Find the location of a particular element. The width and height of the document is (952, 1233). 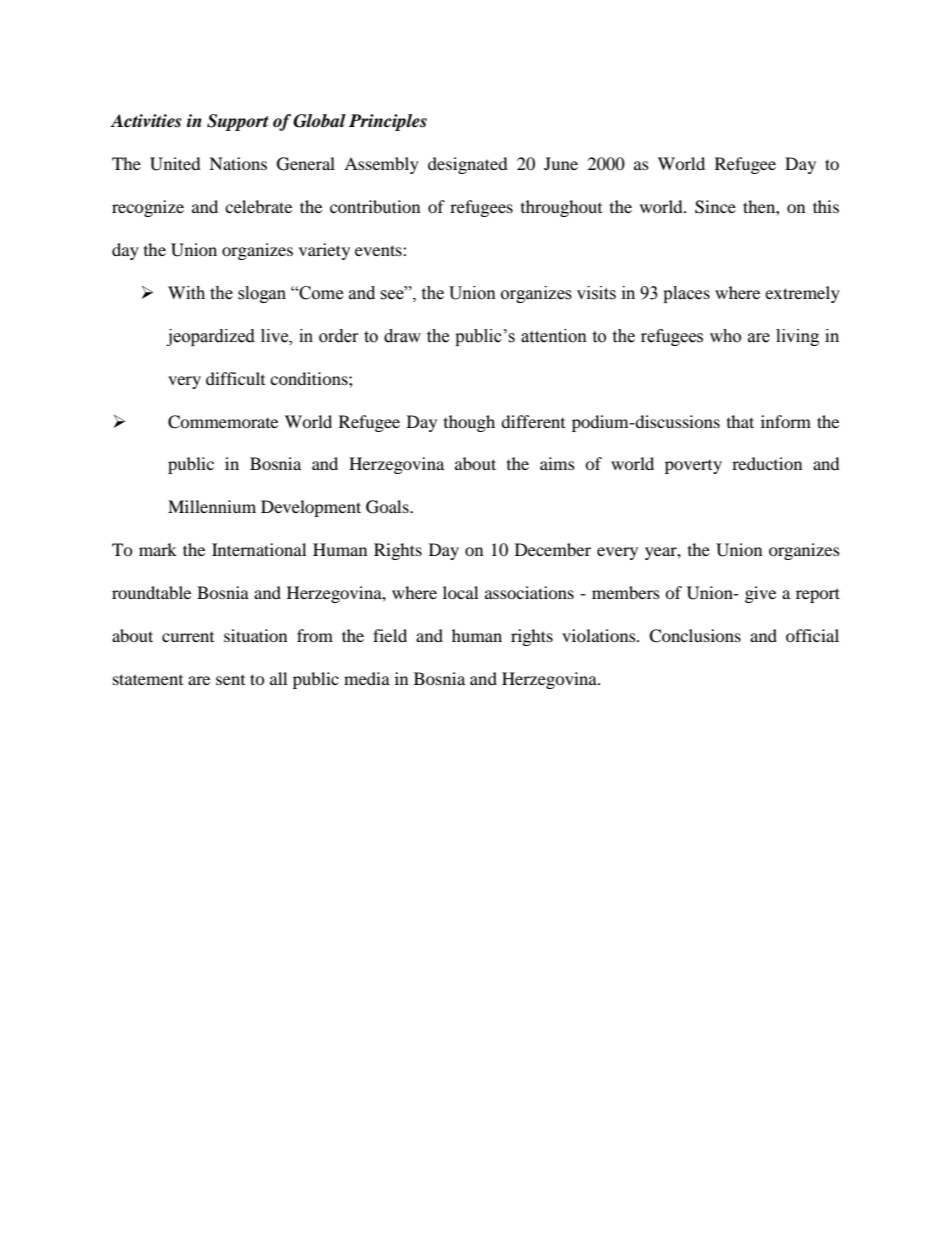

slogan is located at coordinates (262, 294).
